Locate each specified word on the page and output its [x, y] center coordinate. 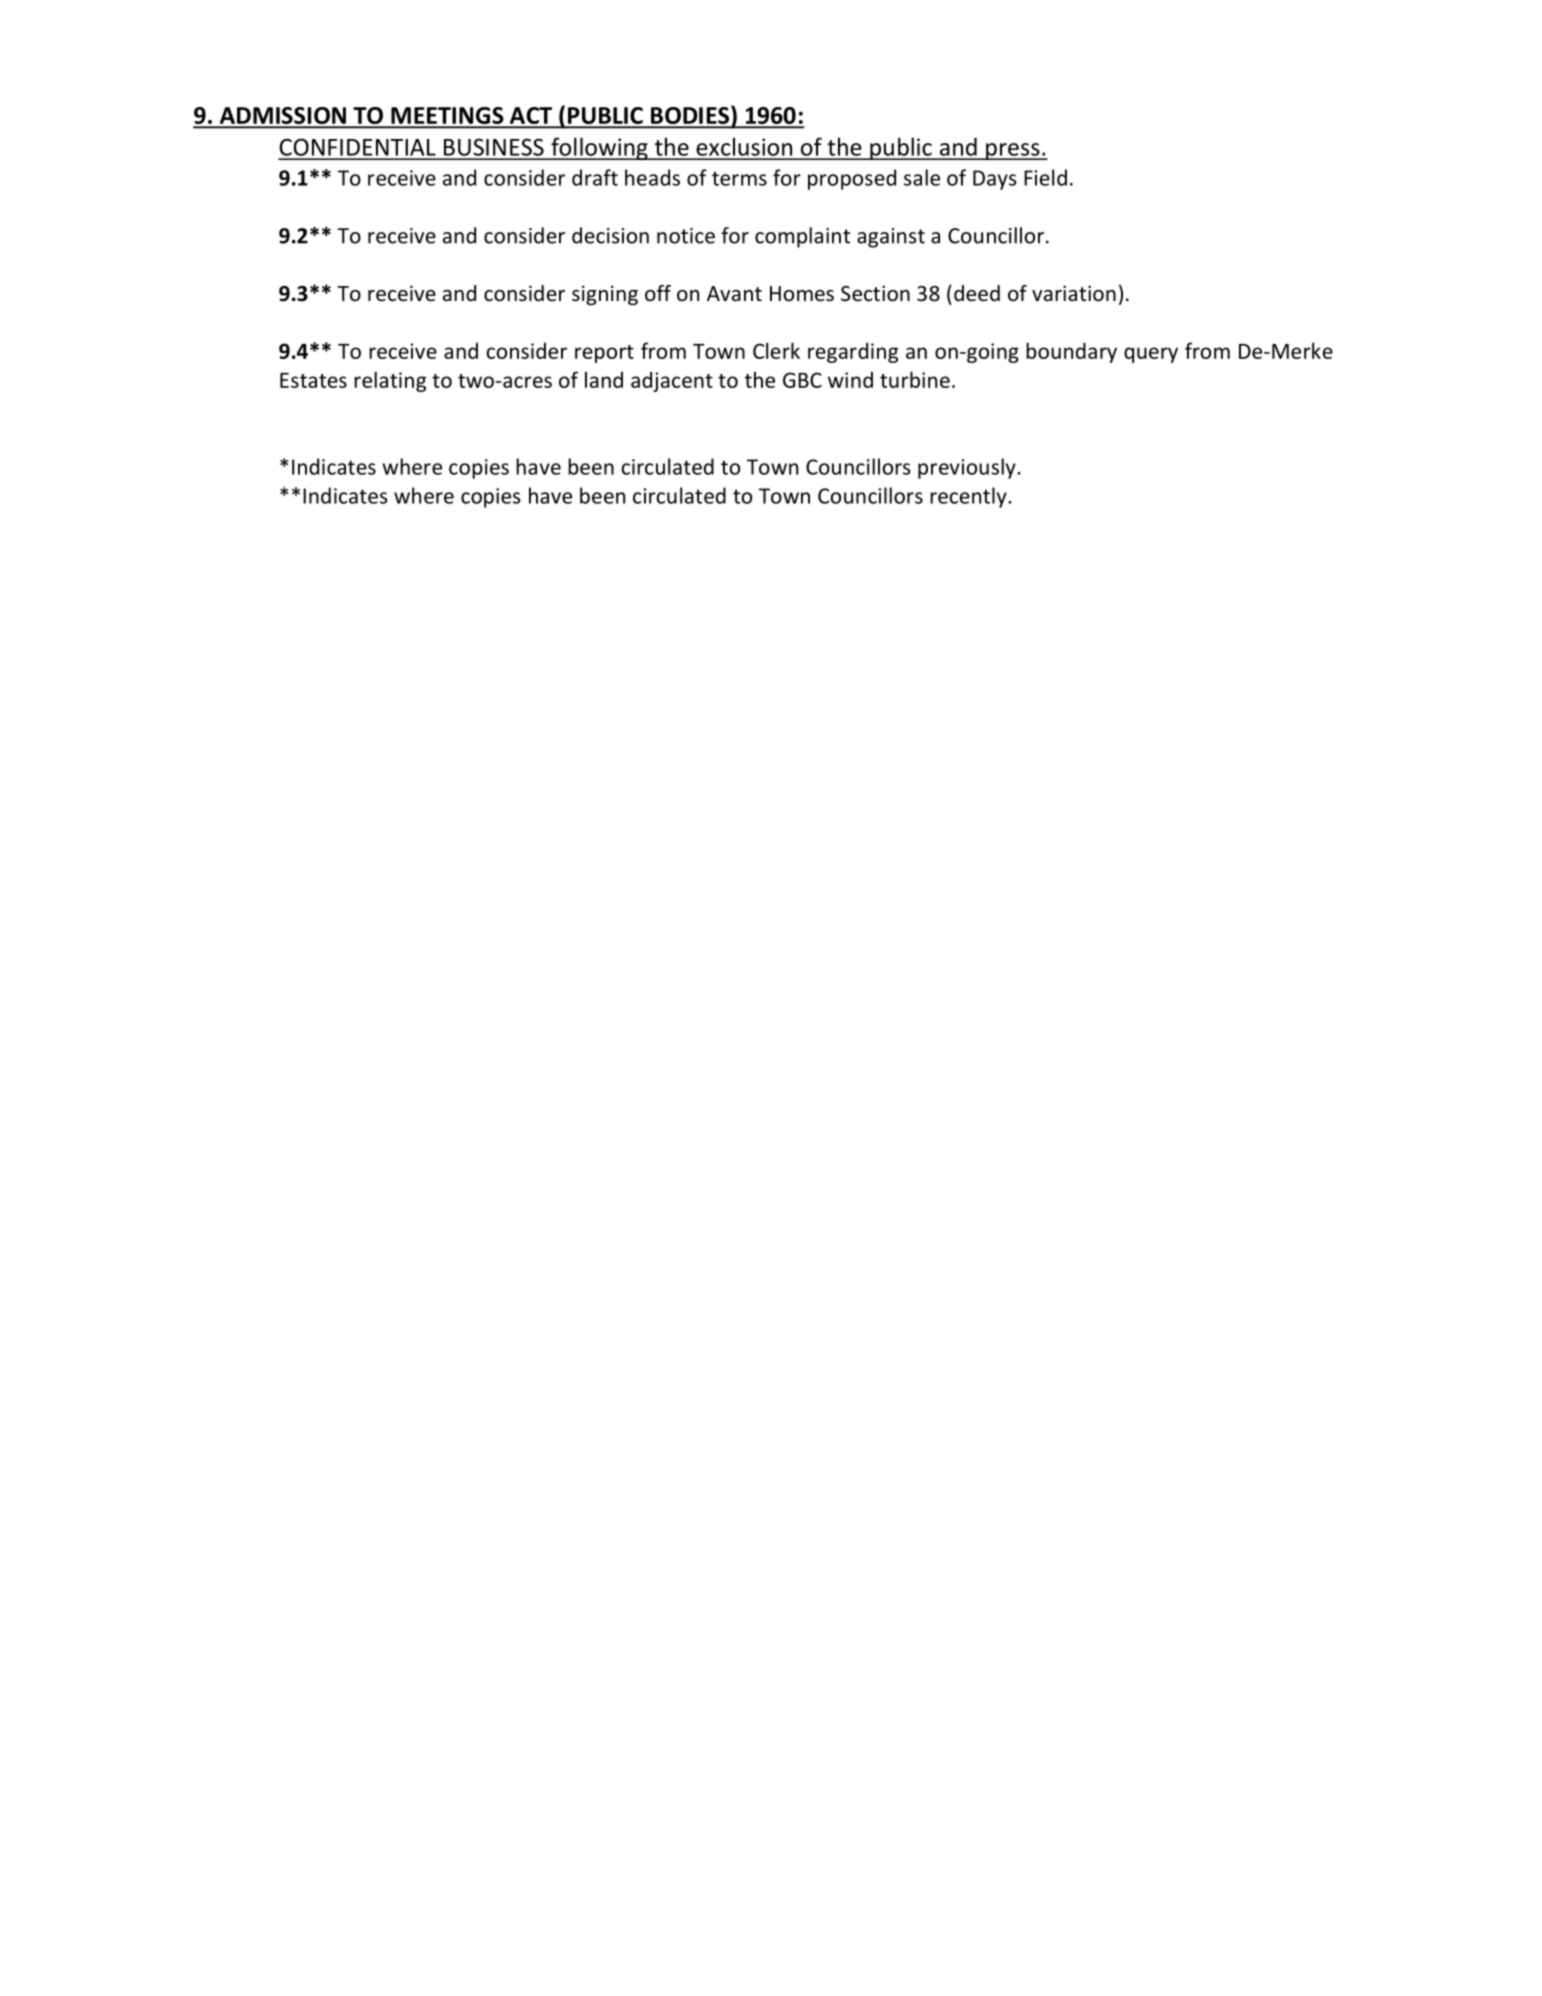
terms [739, 178]
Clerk [776, 350]
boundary [1071, 352]
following [599, 148]
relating [390, 381]
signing [605, 295]
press [1013, 151]
